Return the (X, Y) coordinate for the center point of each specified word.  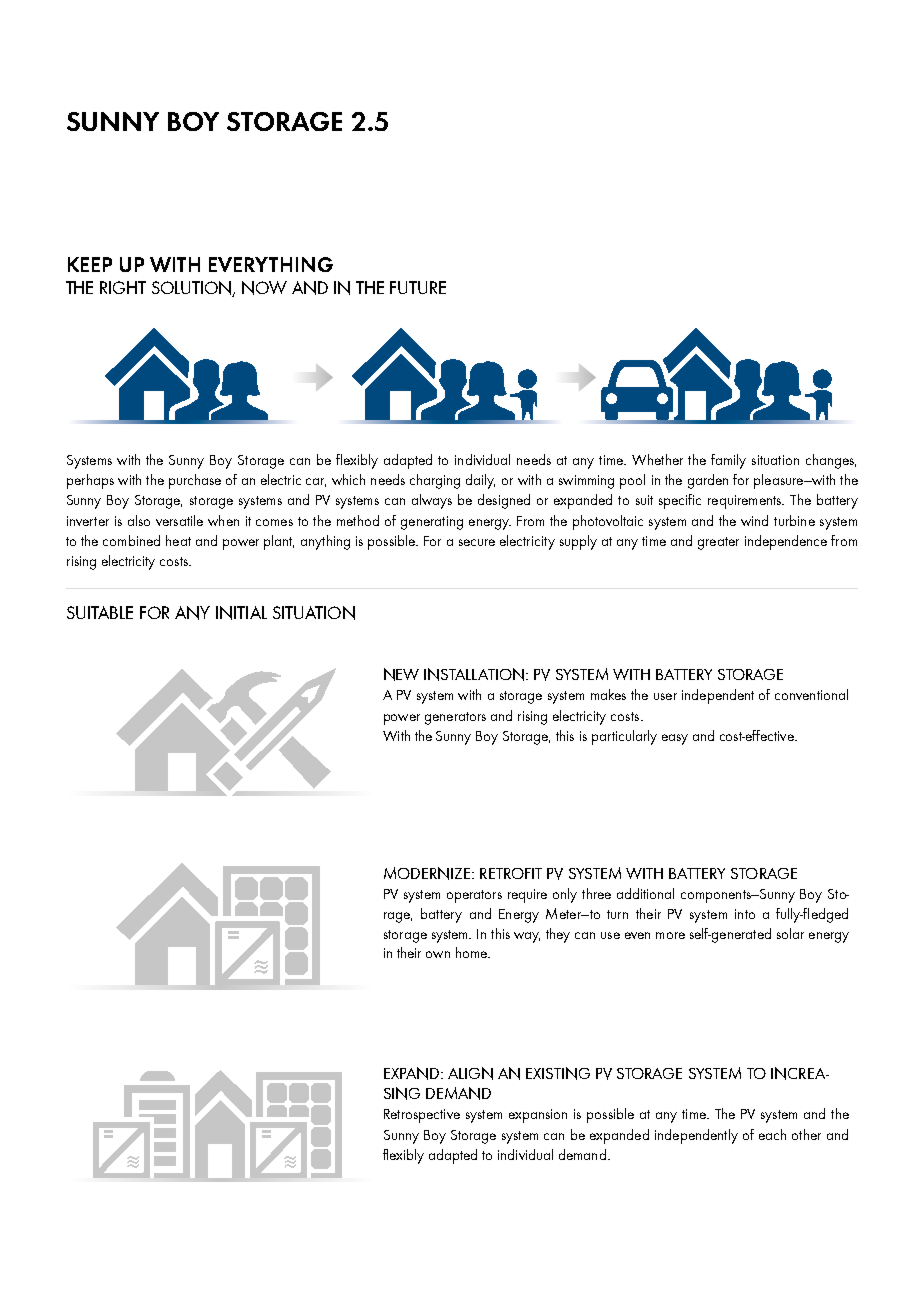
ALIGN (470, 1073)
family (728, 461)
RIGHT (123, 287)
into (745, 914)
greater (718, 543)
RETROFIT (511, 873)
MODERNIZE (428, 873)
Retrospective (422, 1116)
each (772, 1134)
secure (477, 542)
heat (178, 540)
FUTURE (418, 287)
